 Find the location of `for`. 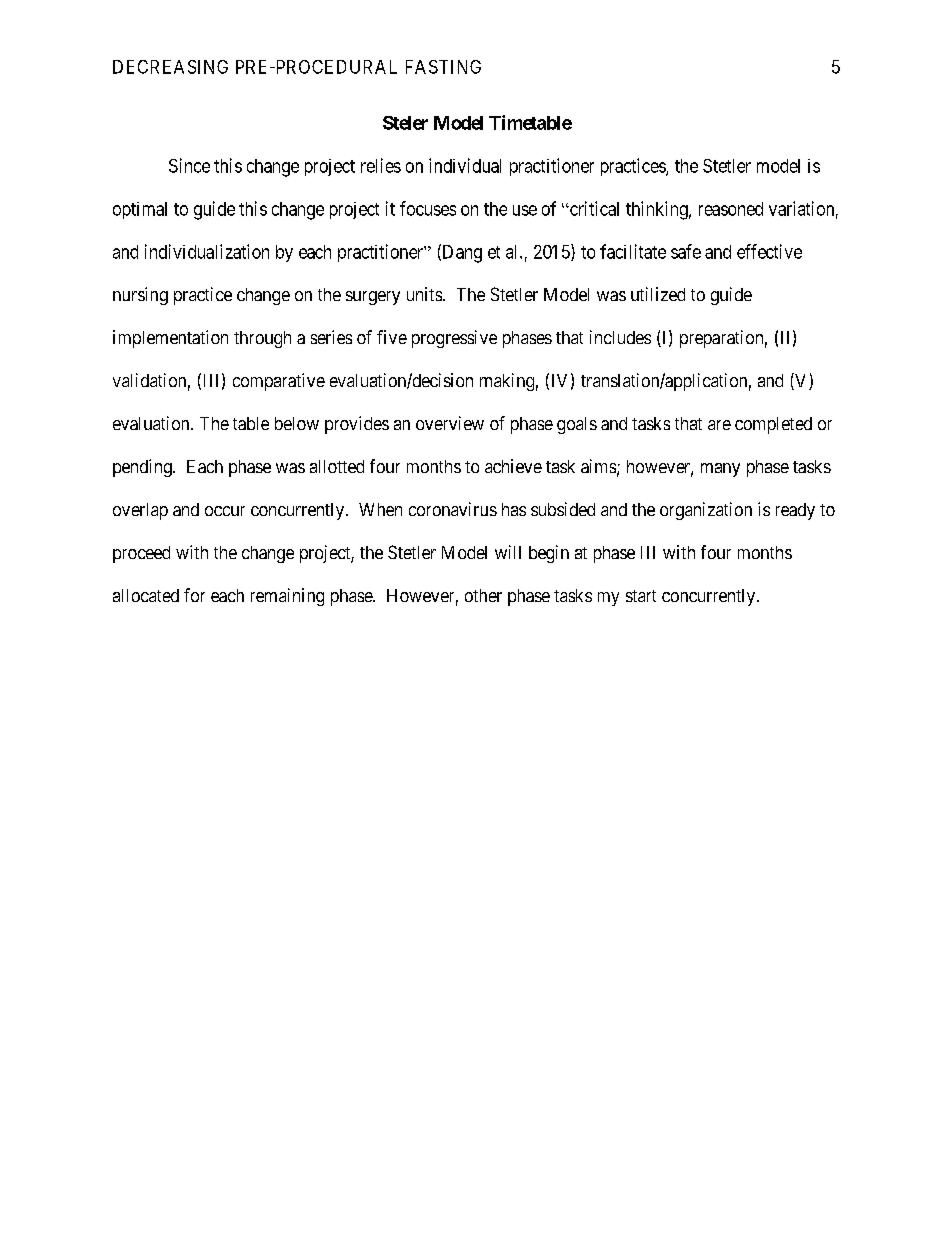

for is located at coordinates (194, 595).
